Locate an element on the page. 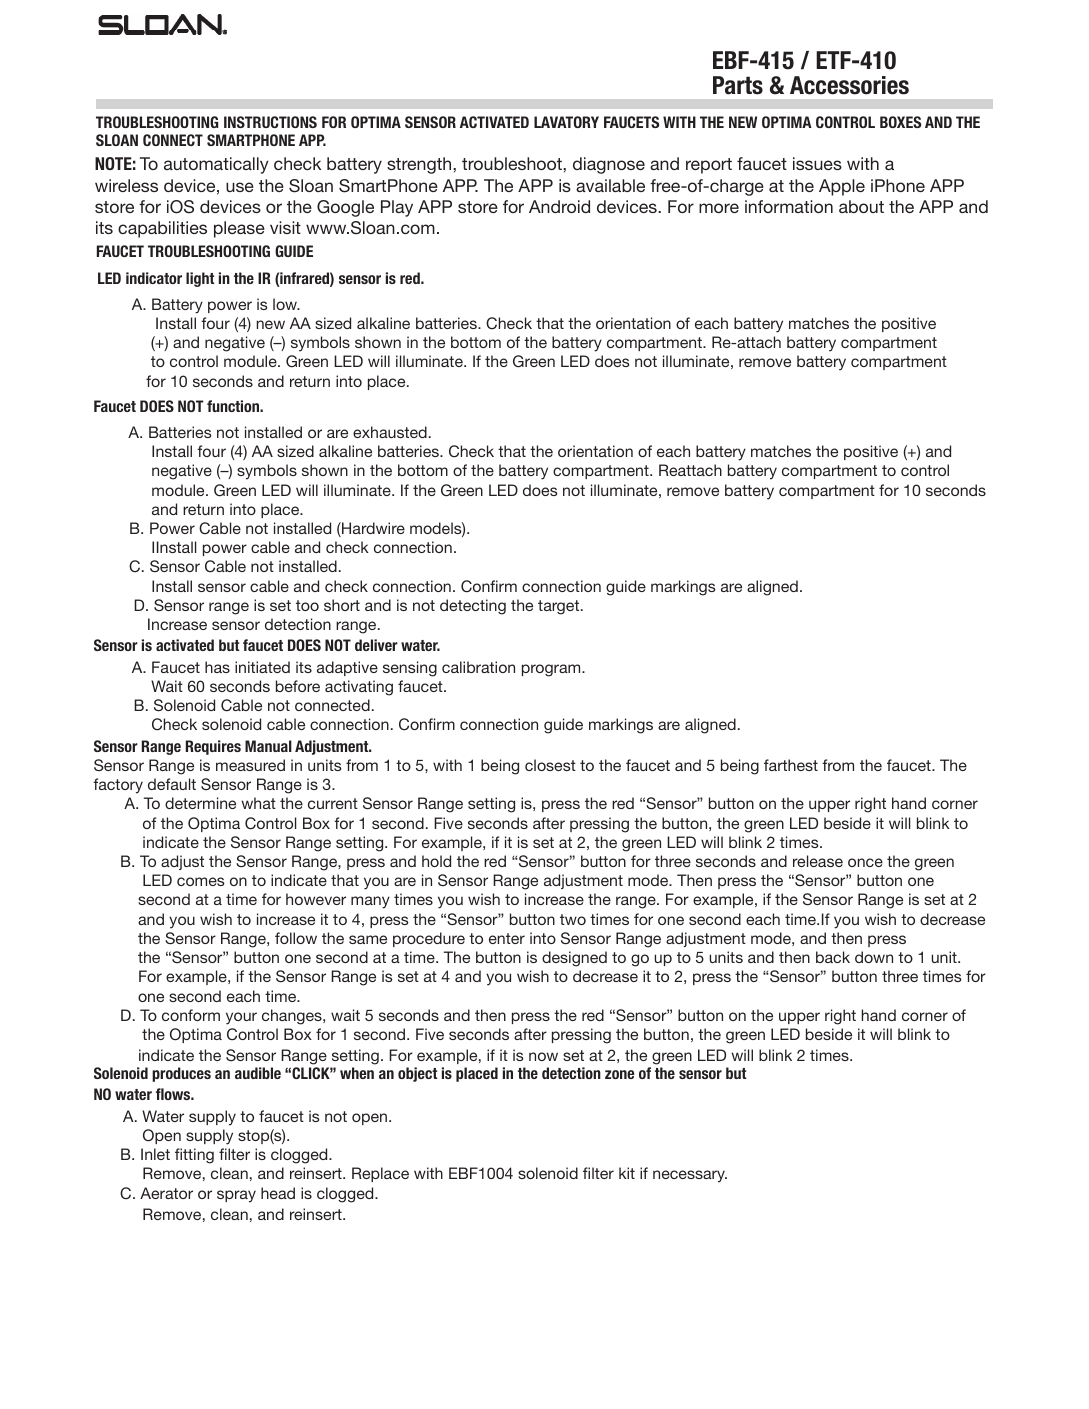 The height and width of the page is (1409, 1089). INSTRUCTIONS is located at coordinates (270, 122).
